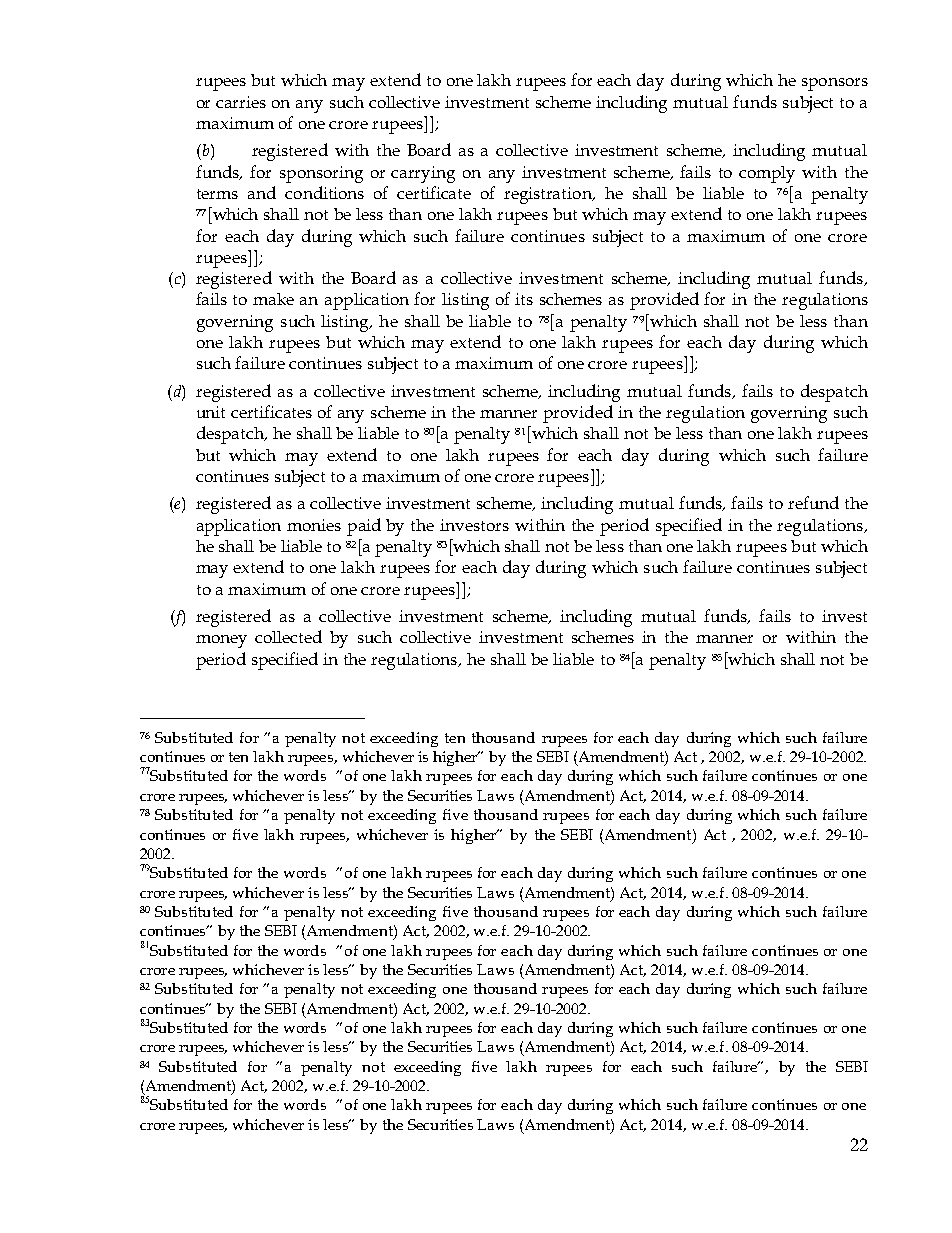  Describe the element at coordinates (211, 412) in the image. I see `unit` at that location.
